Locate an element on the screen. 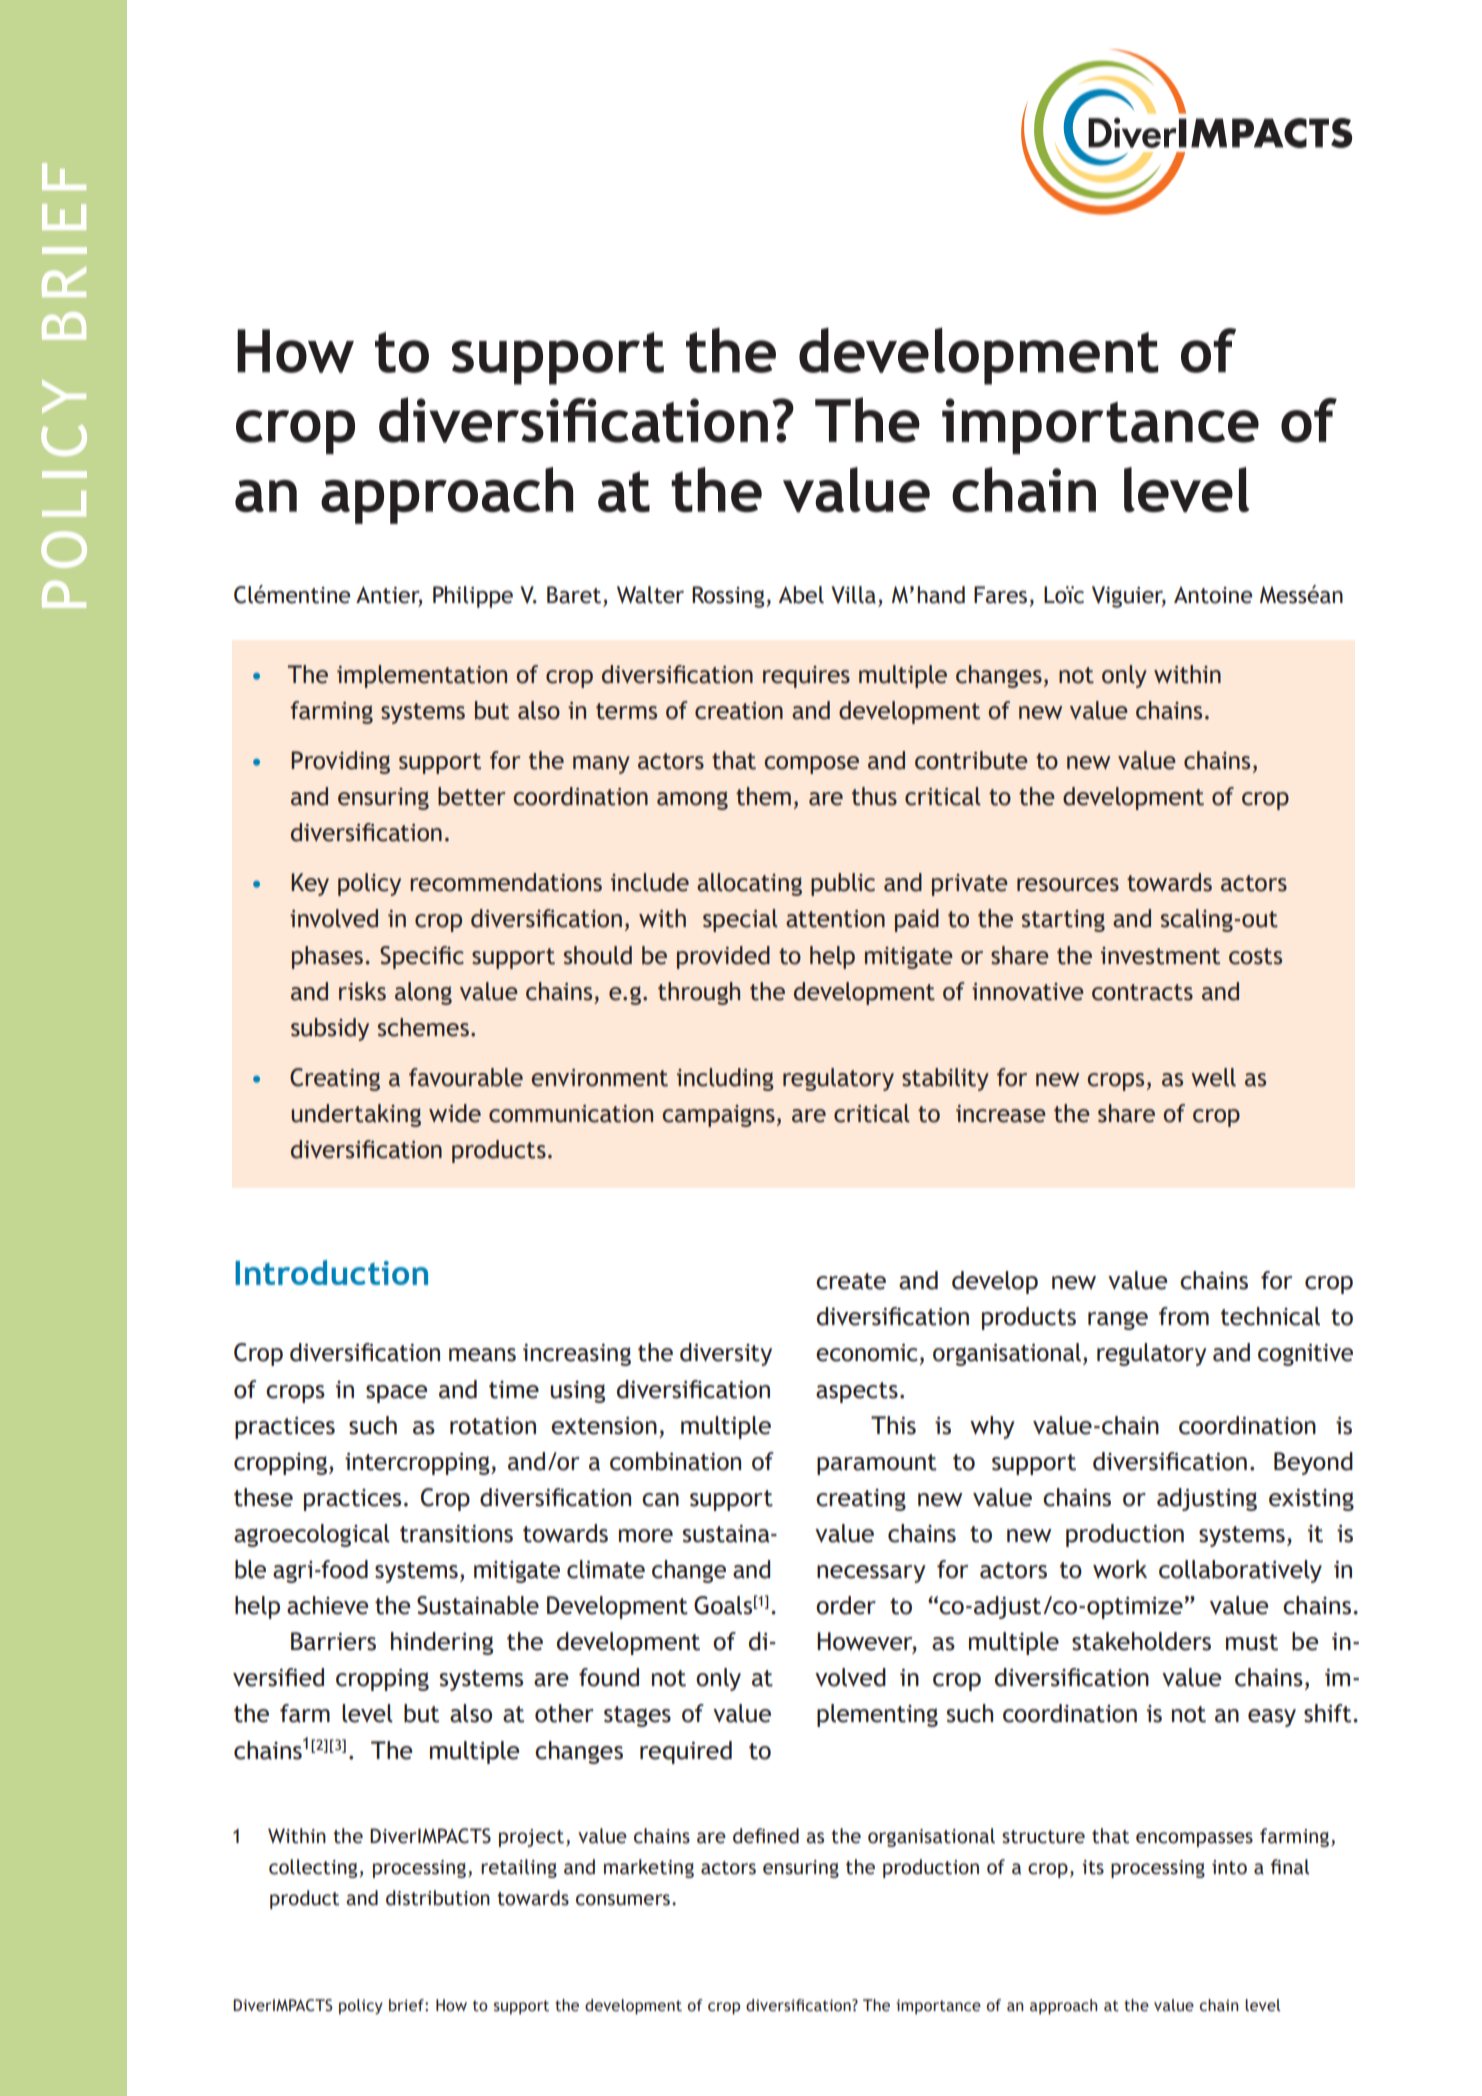  Abel is located at coordinates (801, 595).
